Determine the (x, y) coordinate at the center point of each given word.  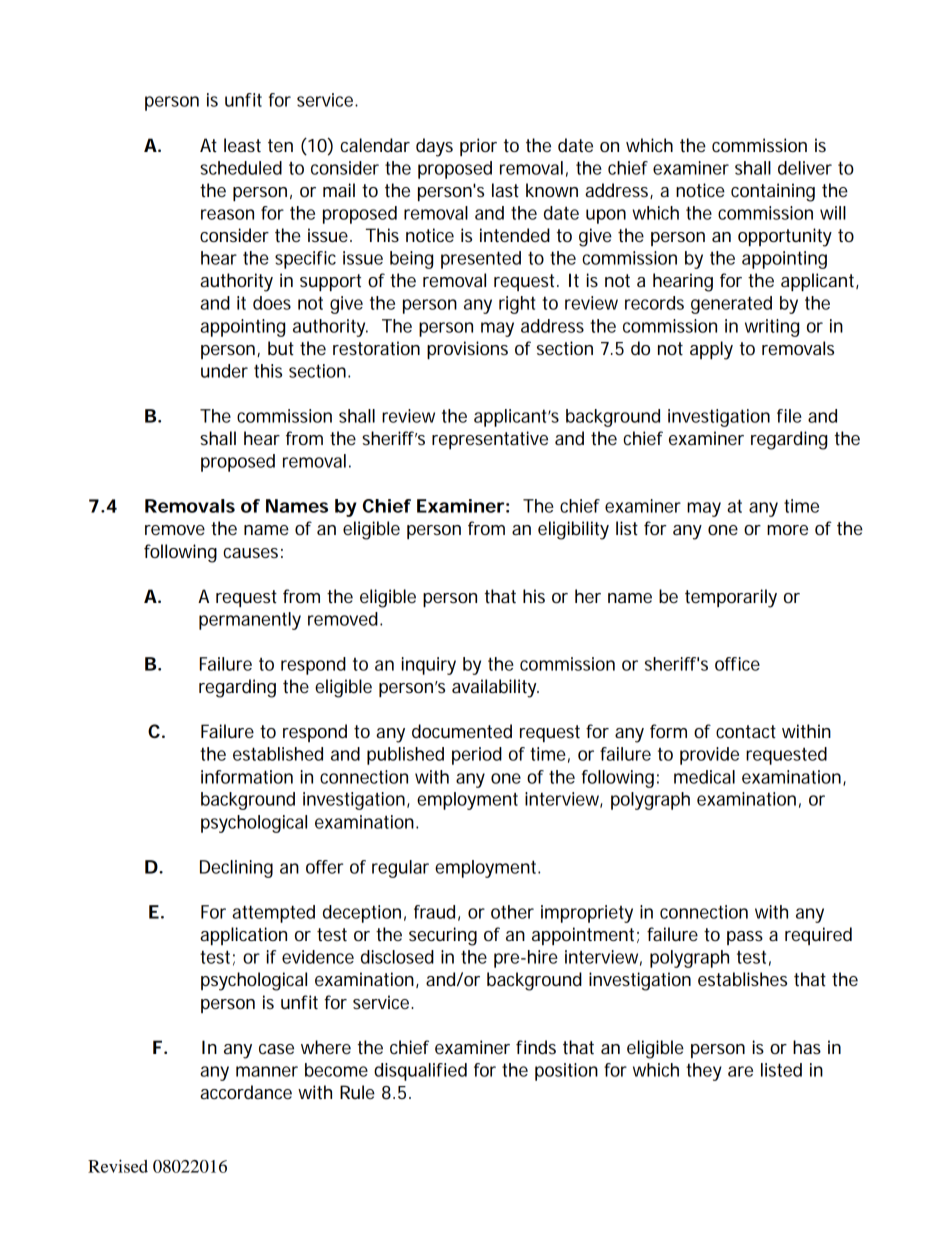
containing (773, 192)
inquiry (429, 666)
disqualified (420, 1072)
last (505, 190)
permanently (250, 621)
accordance (246, 1092)
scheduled (241, 168)
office (737, 664)
